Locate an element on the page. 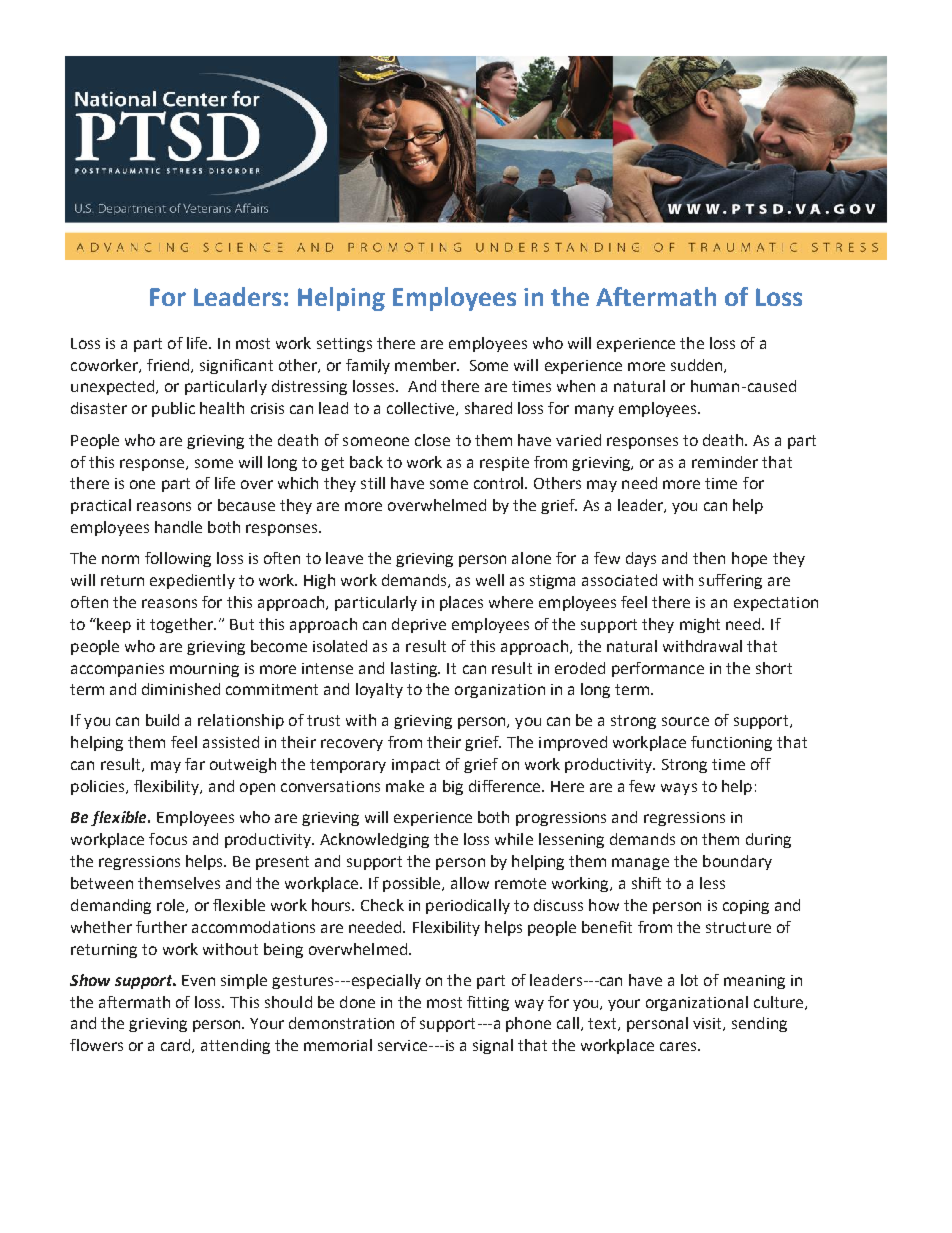 The height and width of the image is (1233, 952). following is located at coordinates (178, 559).
